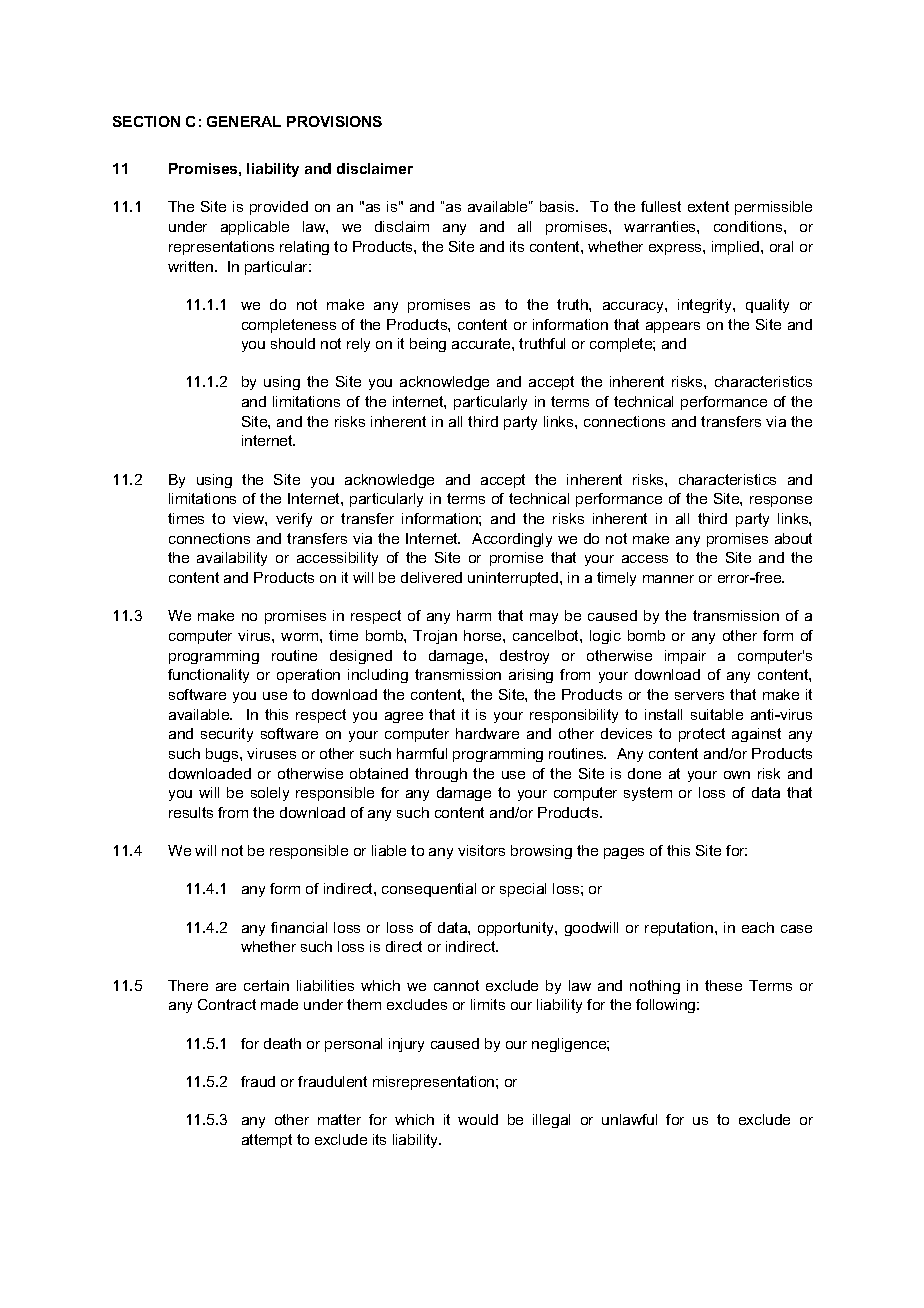 The width and height of the screenshot is (924, 1308). What do you see at coordinates (482, 343) in the screenshot?
I see `accurate` at bounding box center [482, 343].
